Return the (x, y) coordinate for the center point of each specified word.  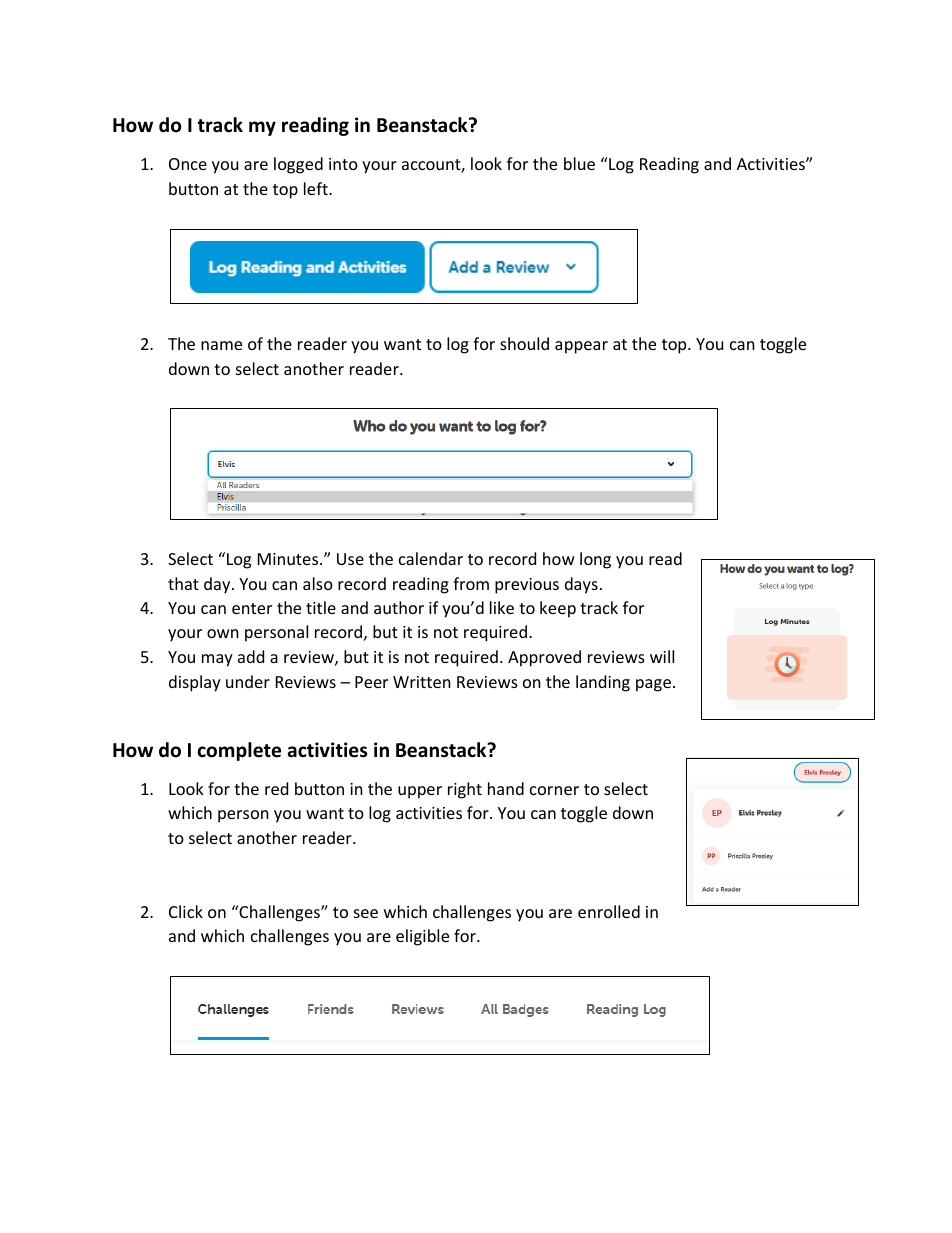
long (595, 560)
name (221, 345)
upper (420, 792)
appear (581, 347)
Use (350, 559)
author (399, 607)
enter (252, 608)
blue (579, 163)
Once (188, 164)
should (524, 343)
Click (186, 911)
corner (554, 790)
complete (239, 751)
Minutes (289, 559)
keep (558, 609)
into (343, 164)
